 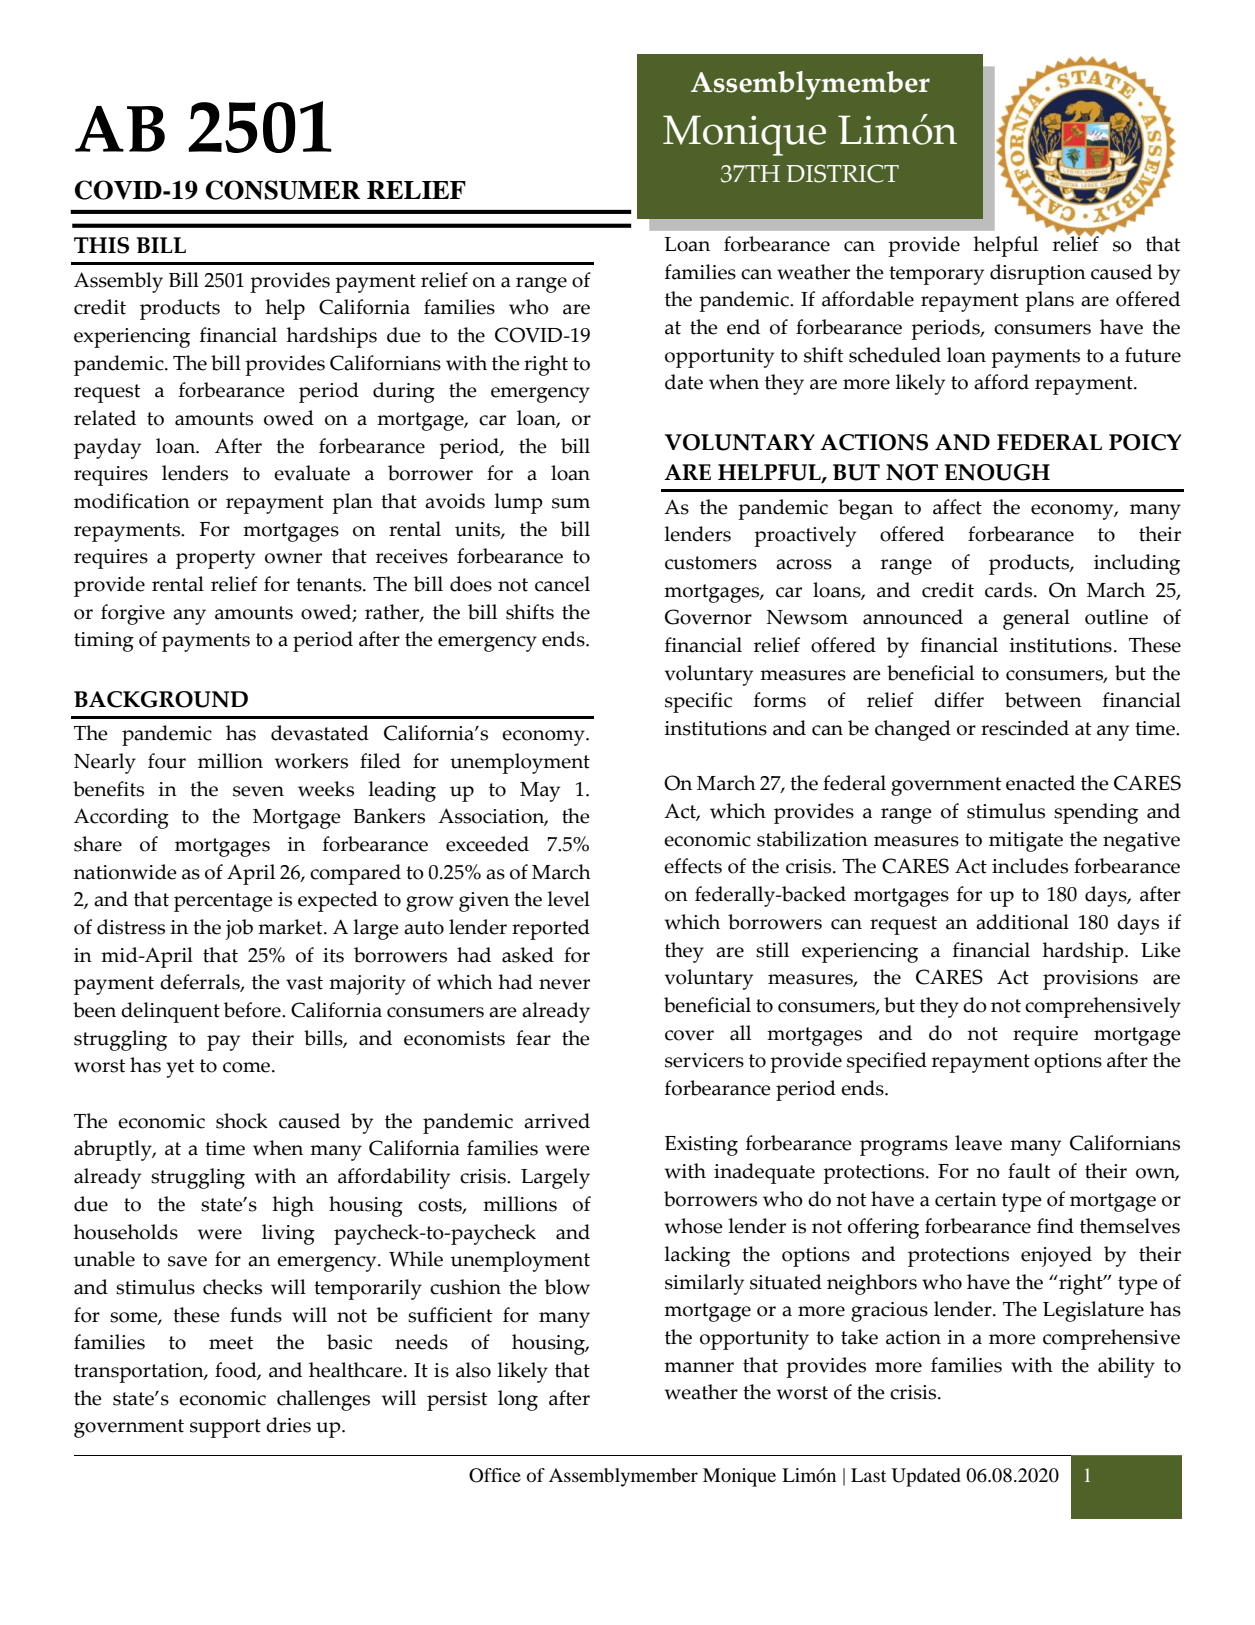 What do you see at coordinates (693, 866) in the screenshot?
I see `effects` at bounding box center [693, 866].
